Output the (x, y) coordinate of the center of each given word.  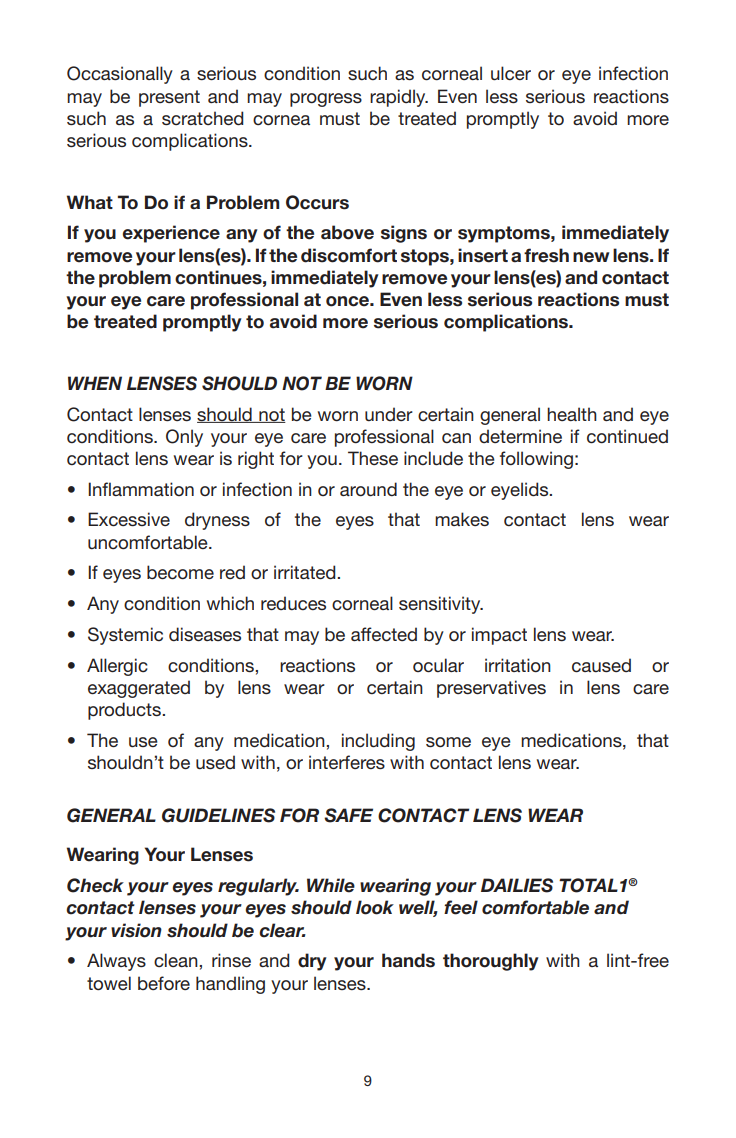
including (378, 742)
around (368, 489)
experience (171, 234)
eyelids (521, 491)
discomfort (349, 255)
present (169, 98)
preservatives (491, 689)
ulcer (511, 73)
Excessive (129, 519)
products (125, 711)
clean (177, 960)
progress (326, 100)
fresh (546, 255)
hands (408, 960)
